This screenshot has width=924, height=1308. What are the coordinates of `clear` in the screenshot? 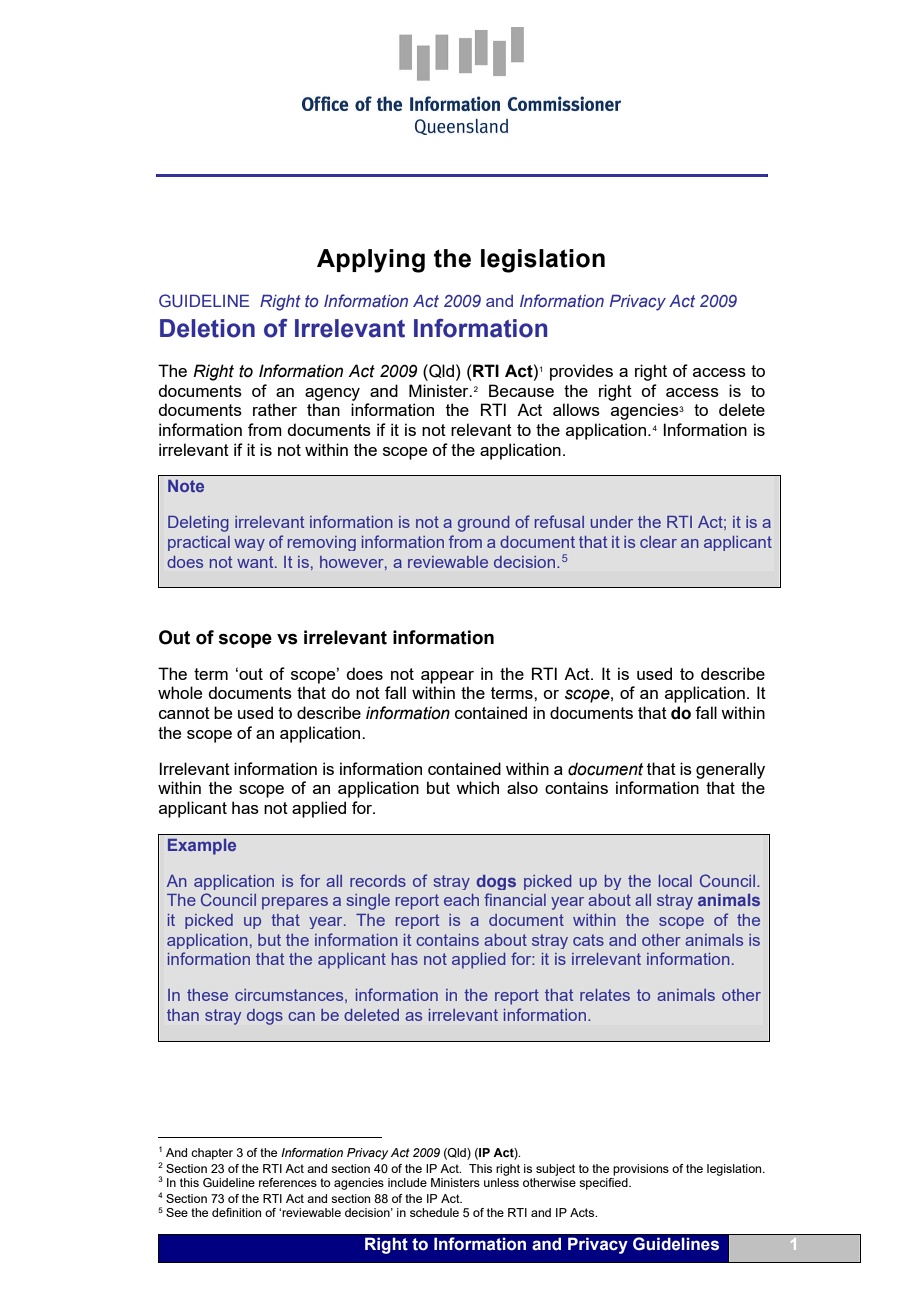 It's located at (658, 542).
